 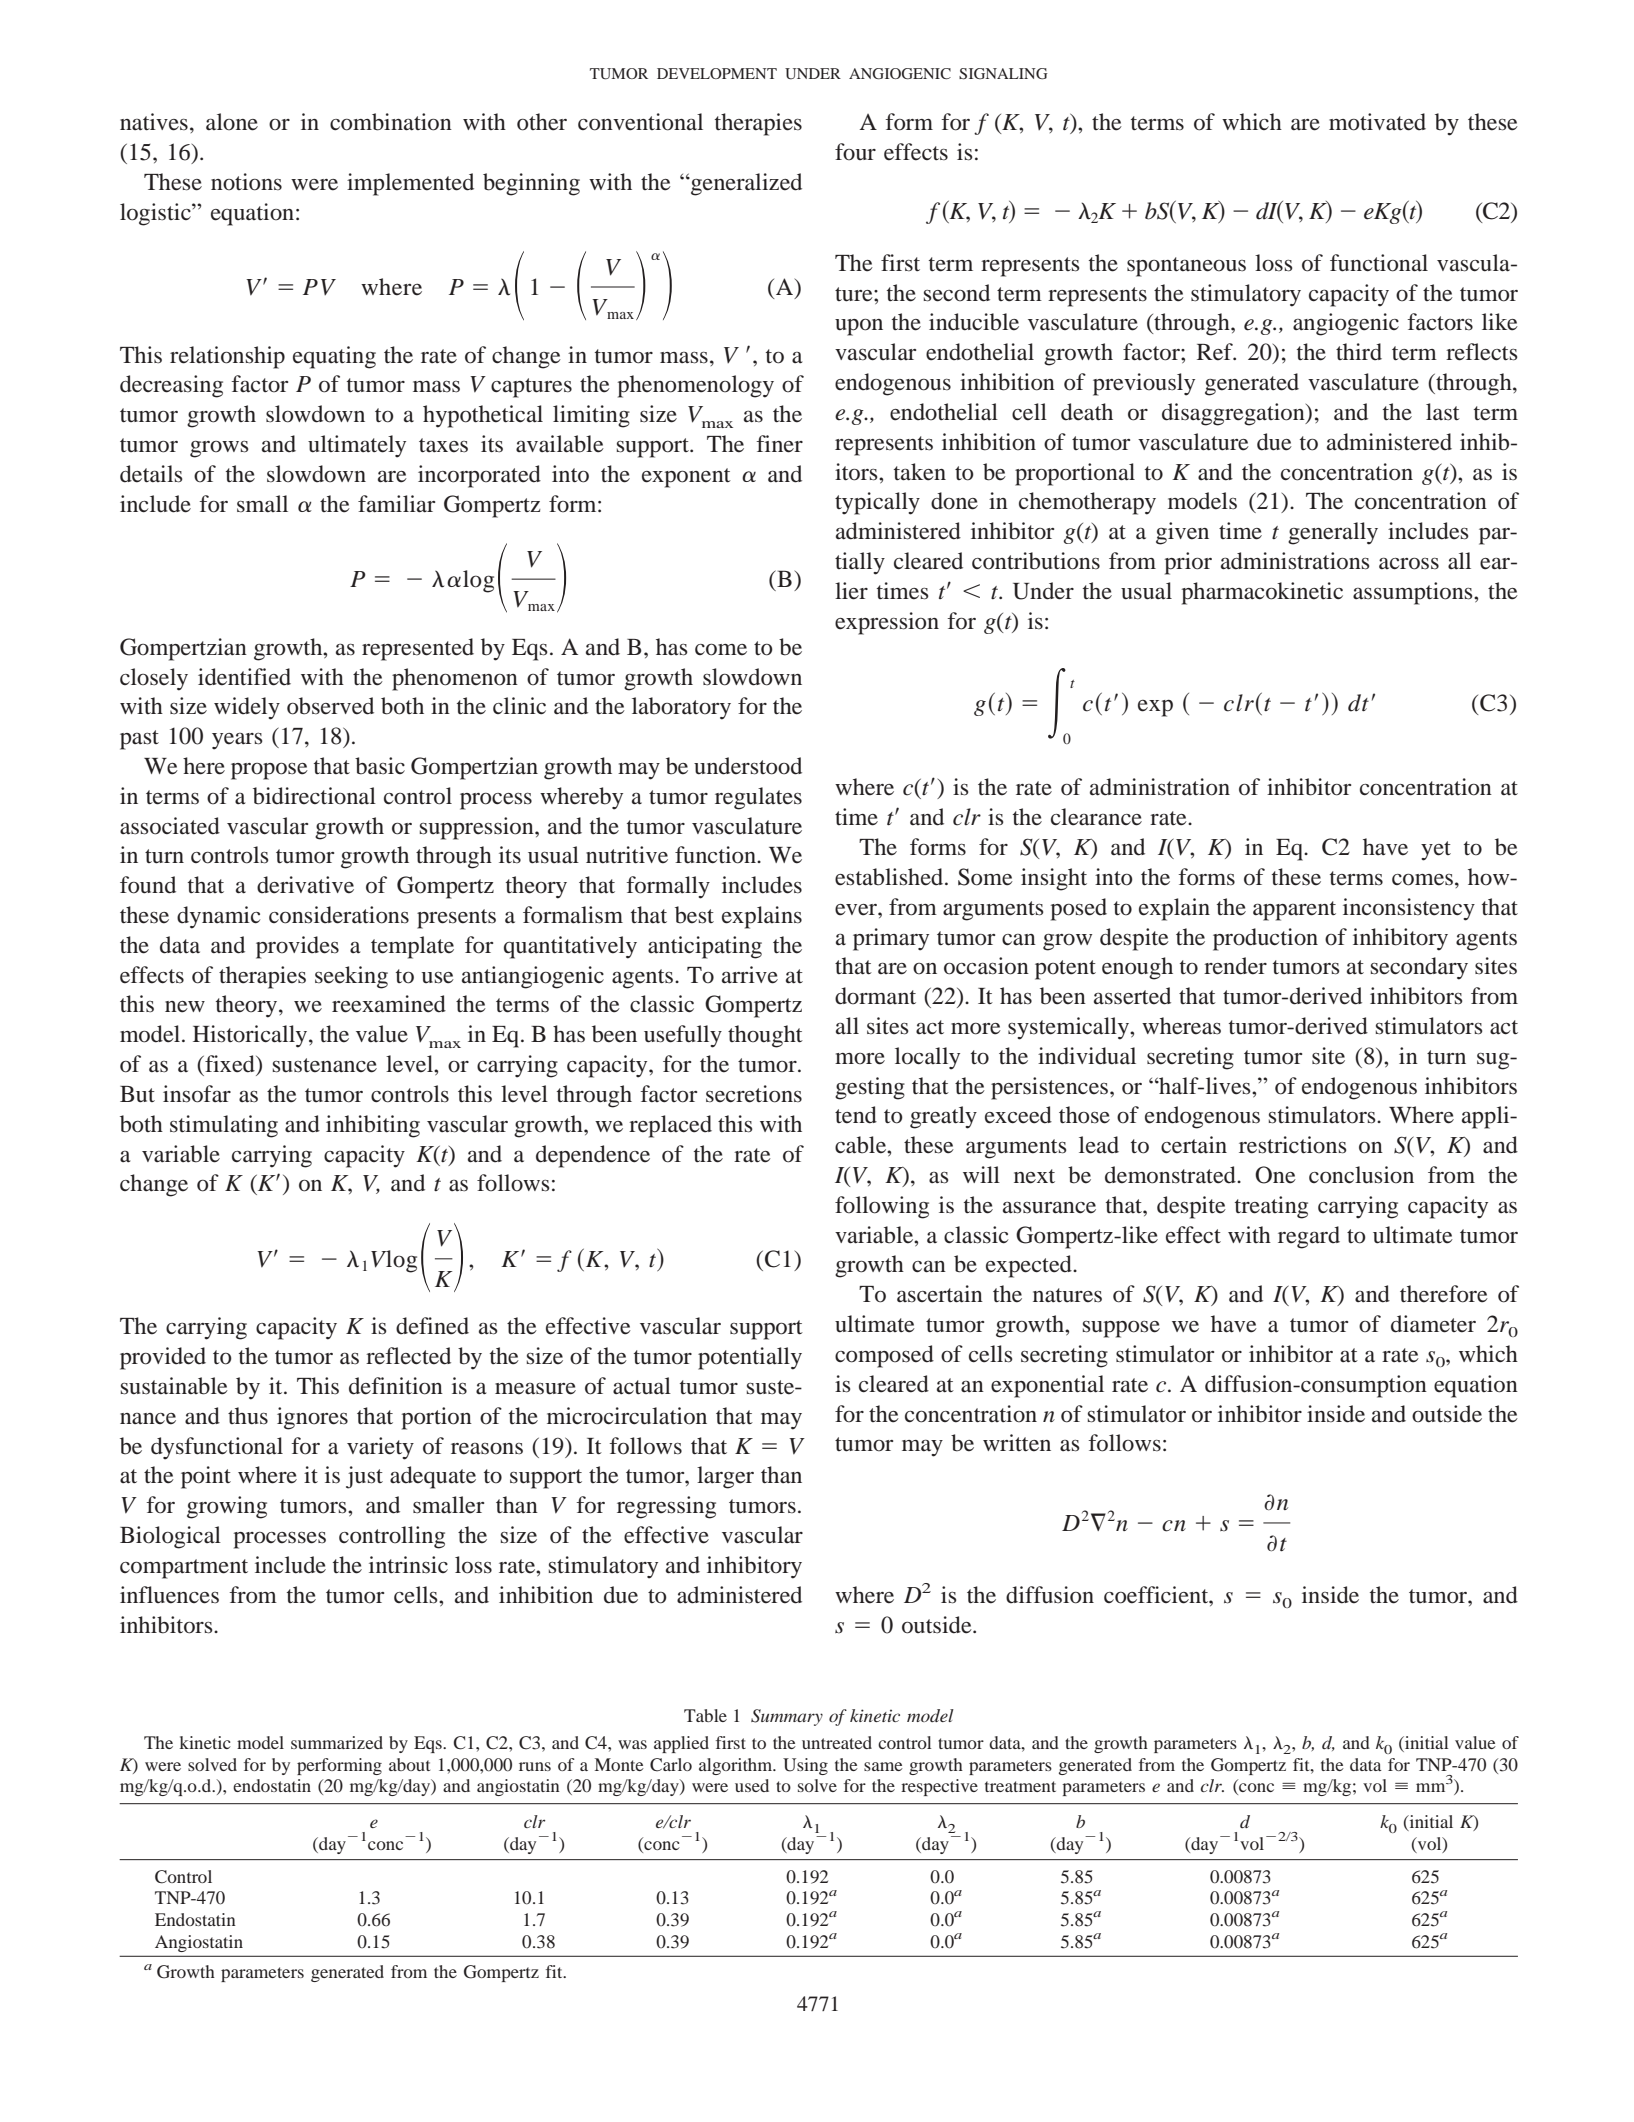 What do you see at coordinates (837, 1742) in the screenshot?
I see `untreated` at bounding box center [837, 1742].
